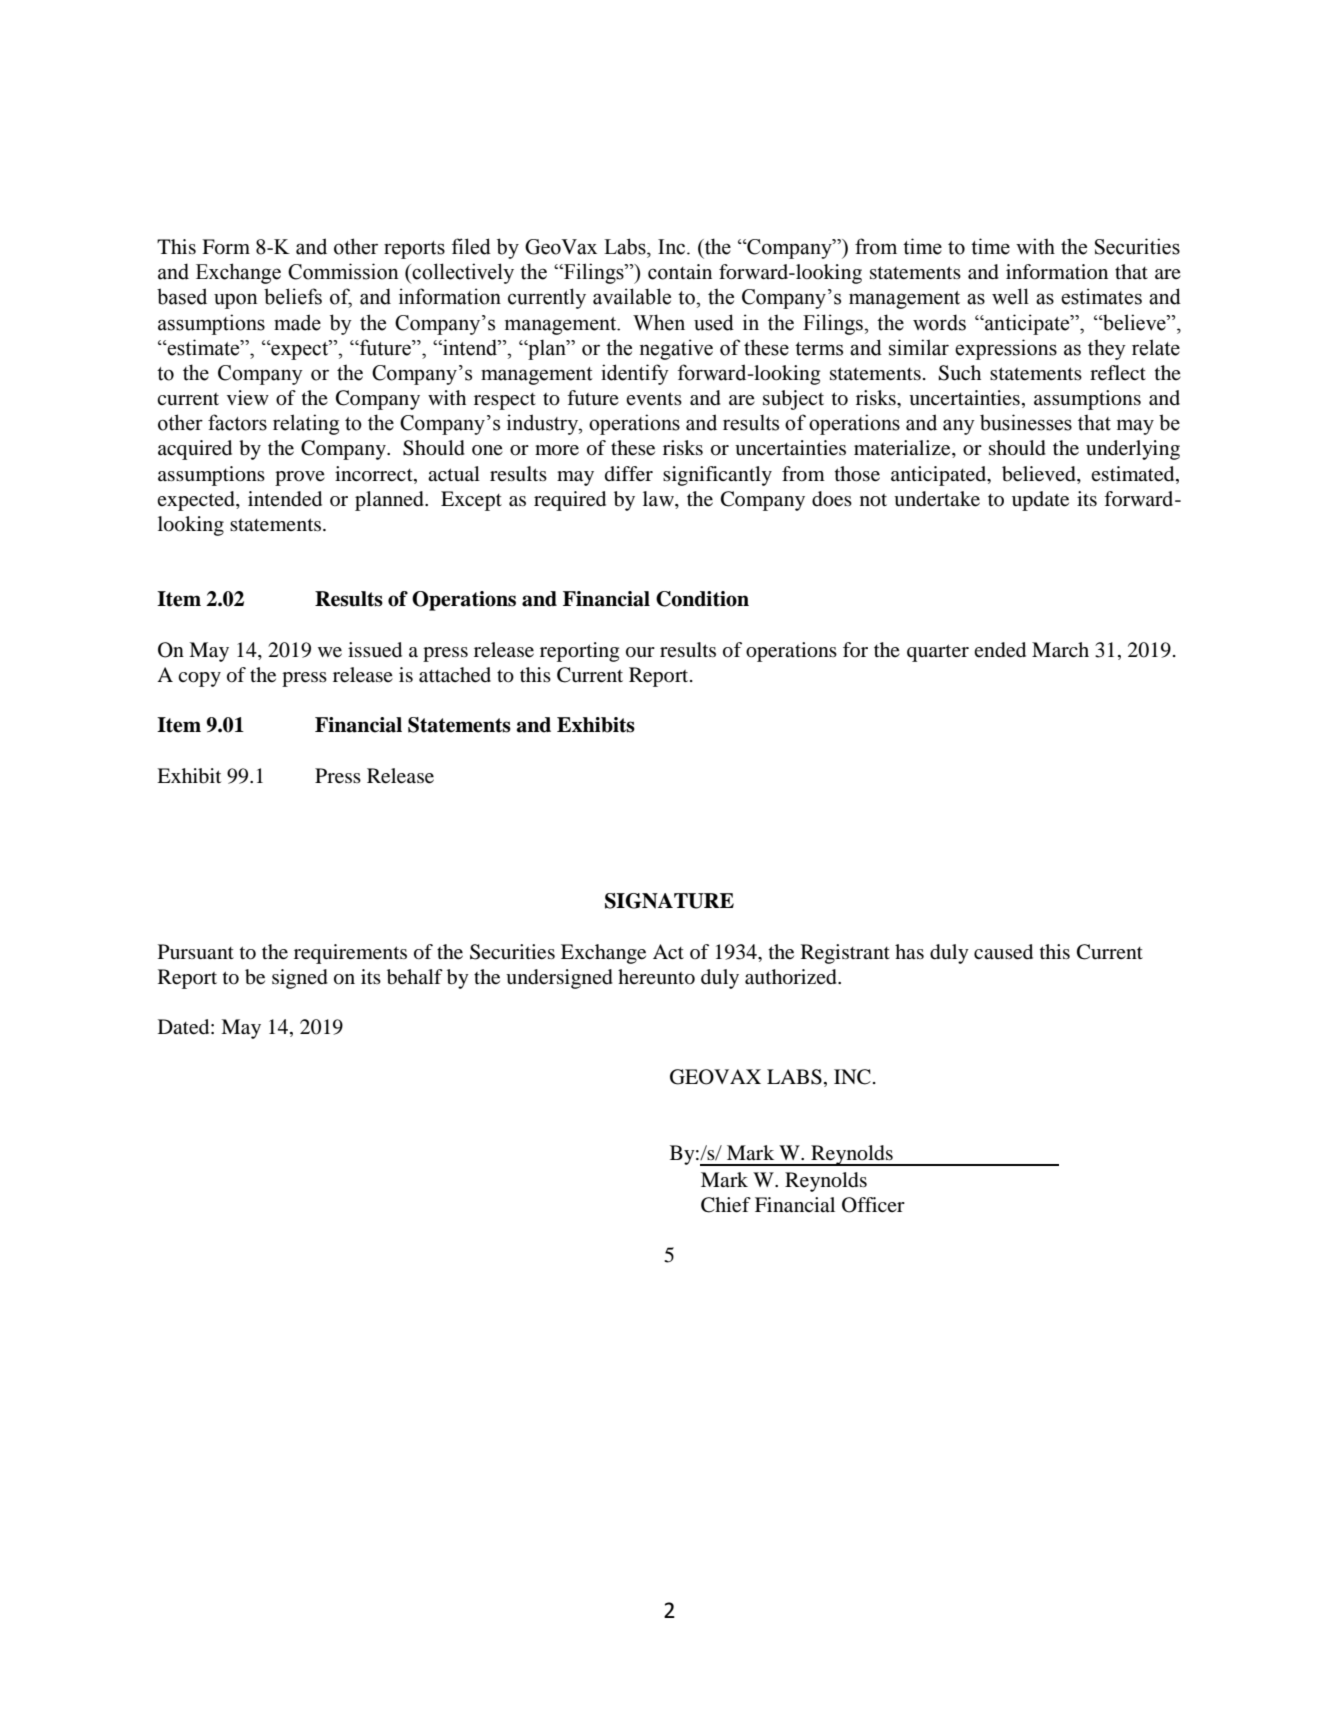 This screenshot has height=1733, width=1339. Describe the element at coordinates (1010, 296) in the screenshot. I see `well` at that location.
